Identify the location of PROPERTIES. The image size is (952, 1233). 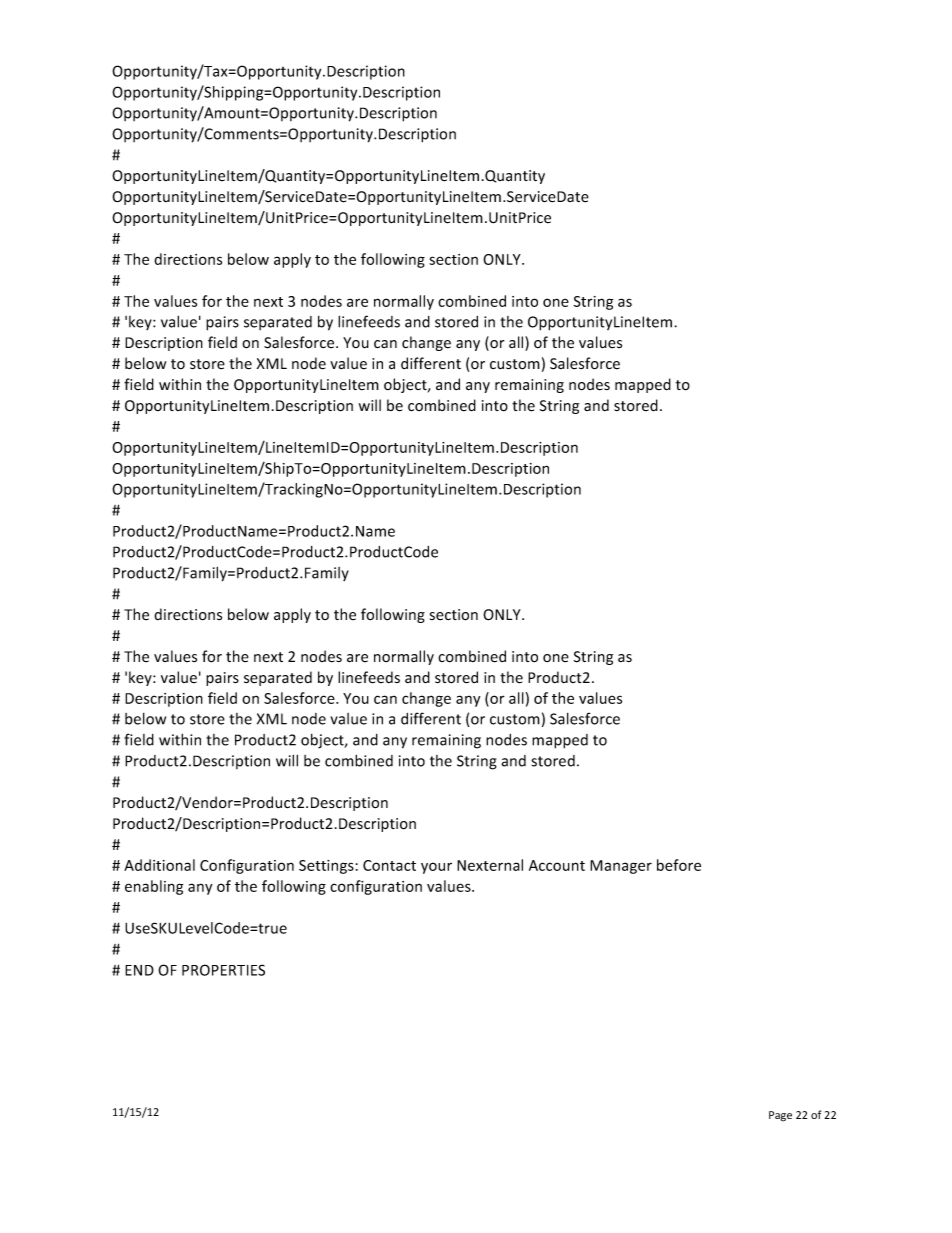
(223, 970).
